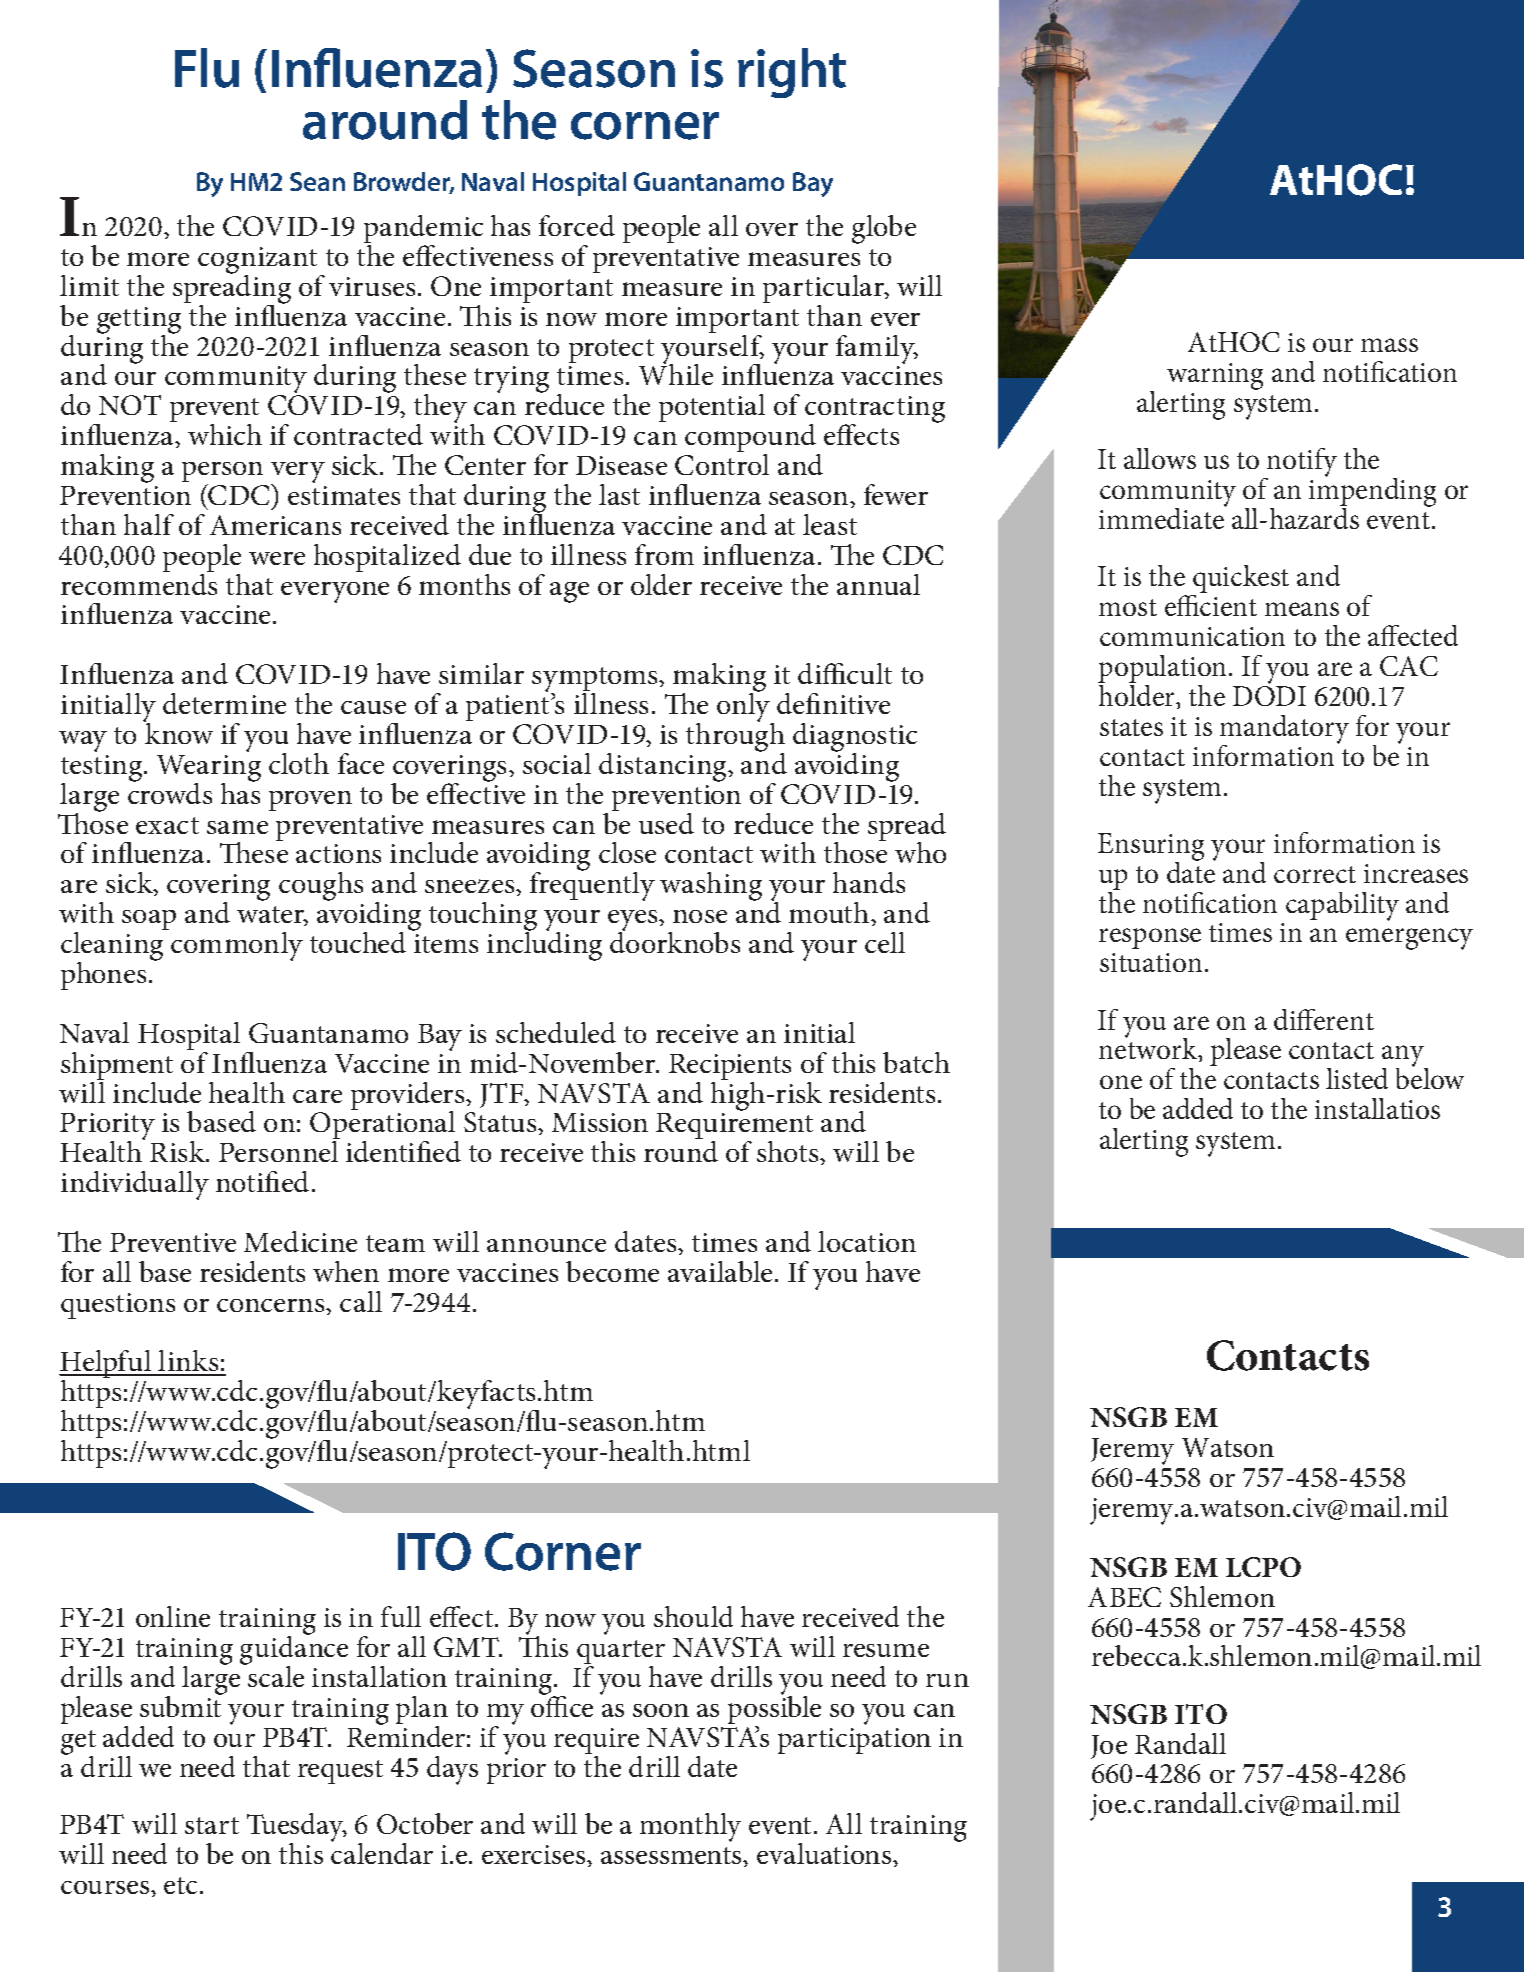  I want to click on different, so click(1324, 1019).
